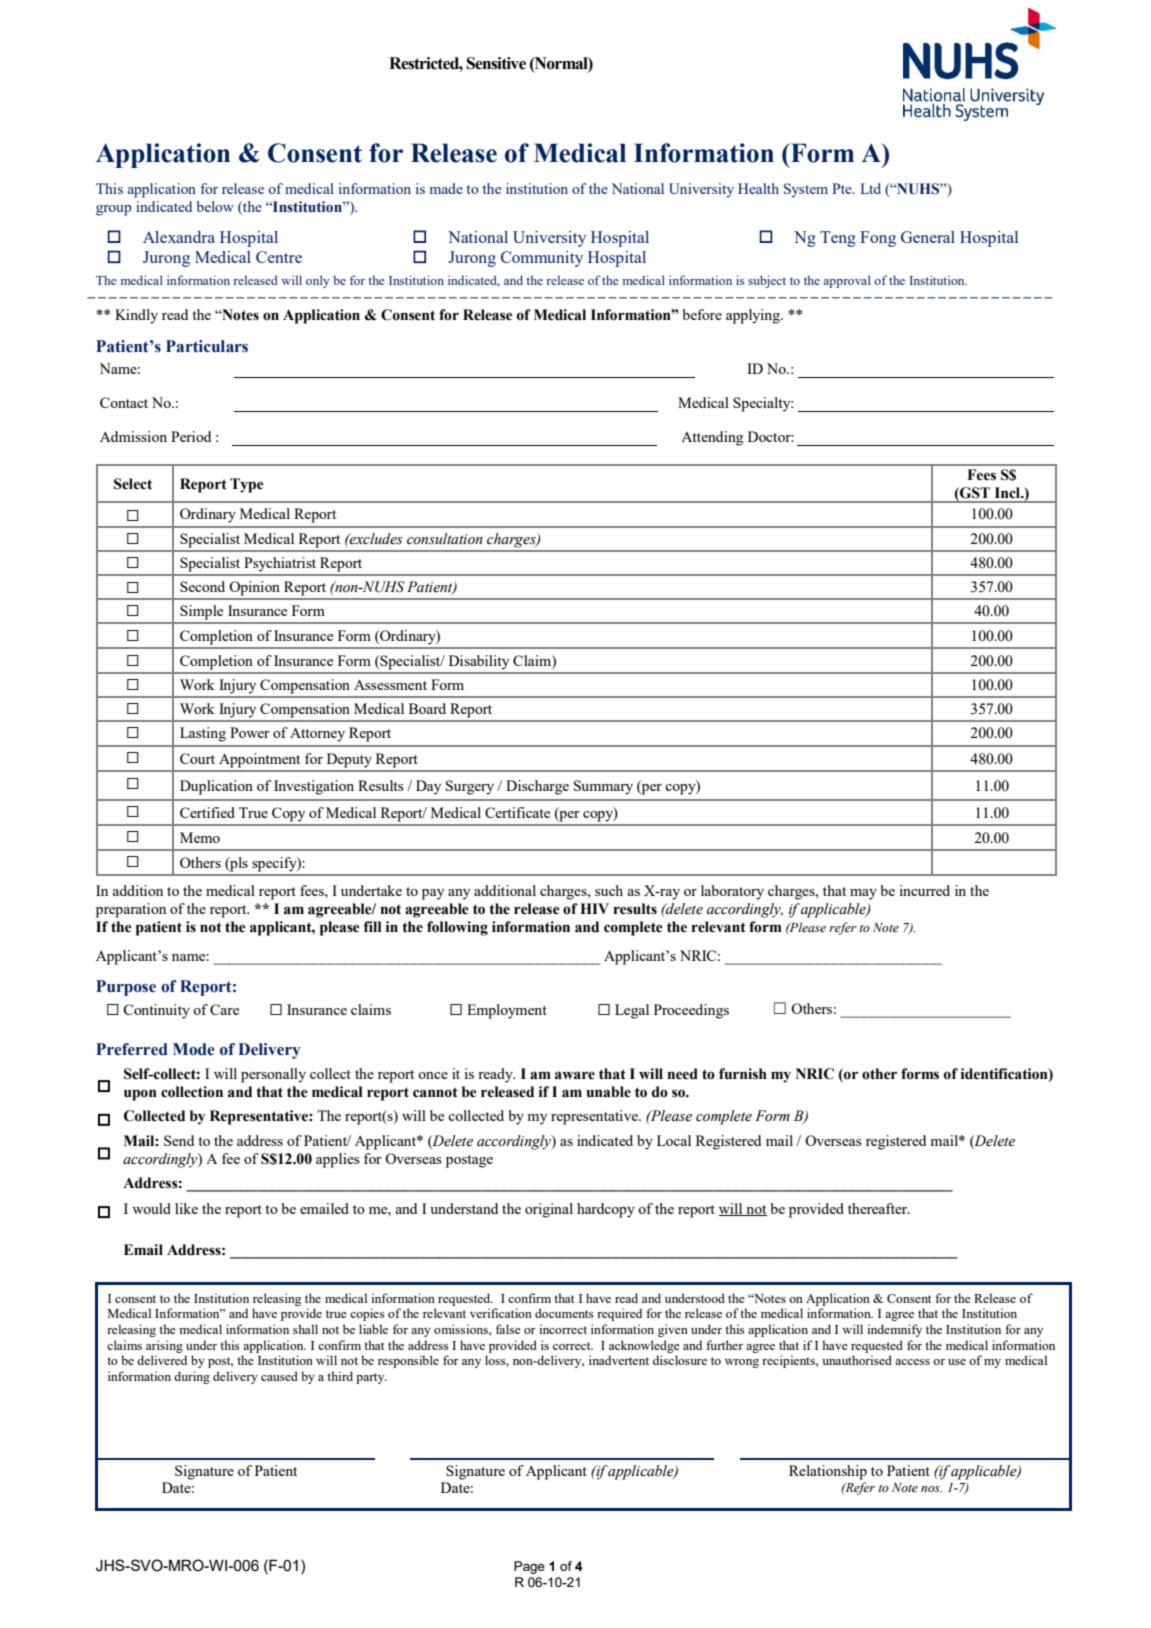  Describe the element at coordinates (575, 1075) in the screenshot. I see `aware` at that location.
